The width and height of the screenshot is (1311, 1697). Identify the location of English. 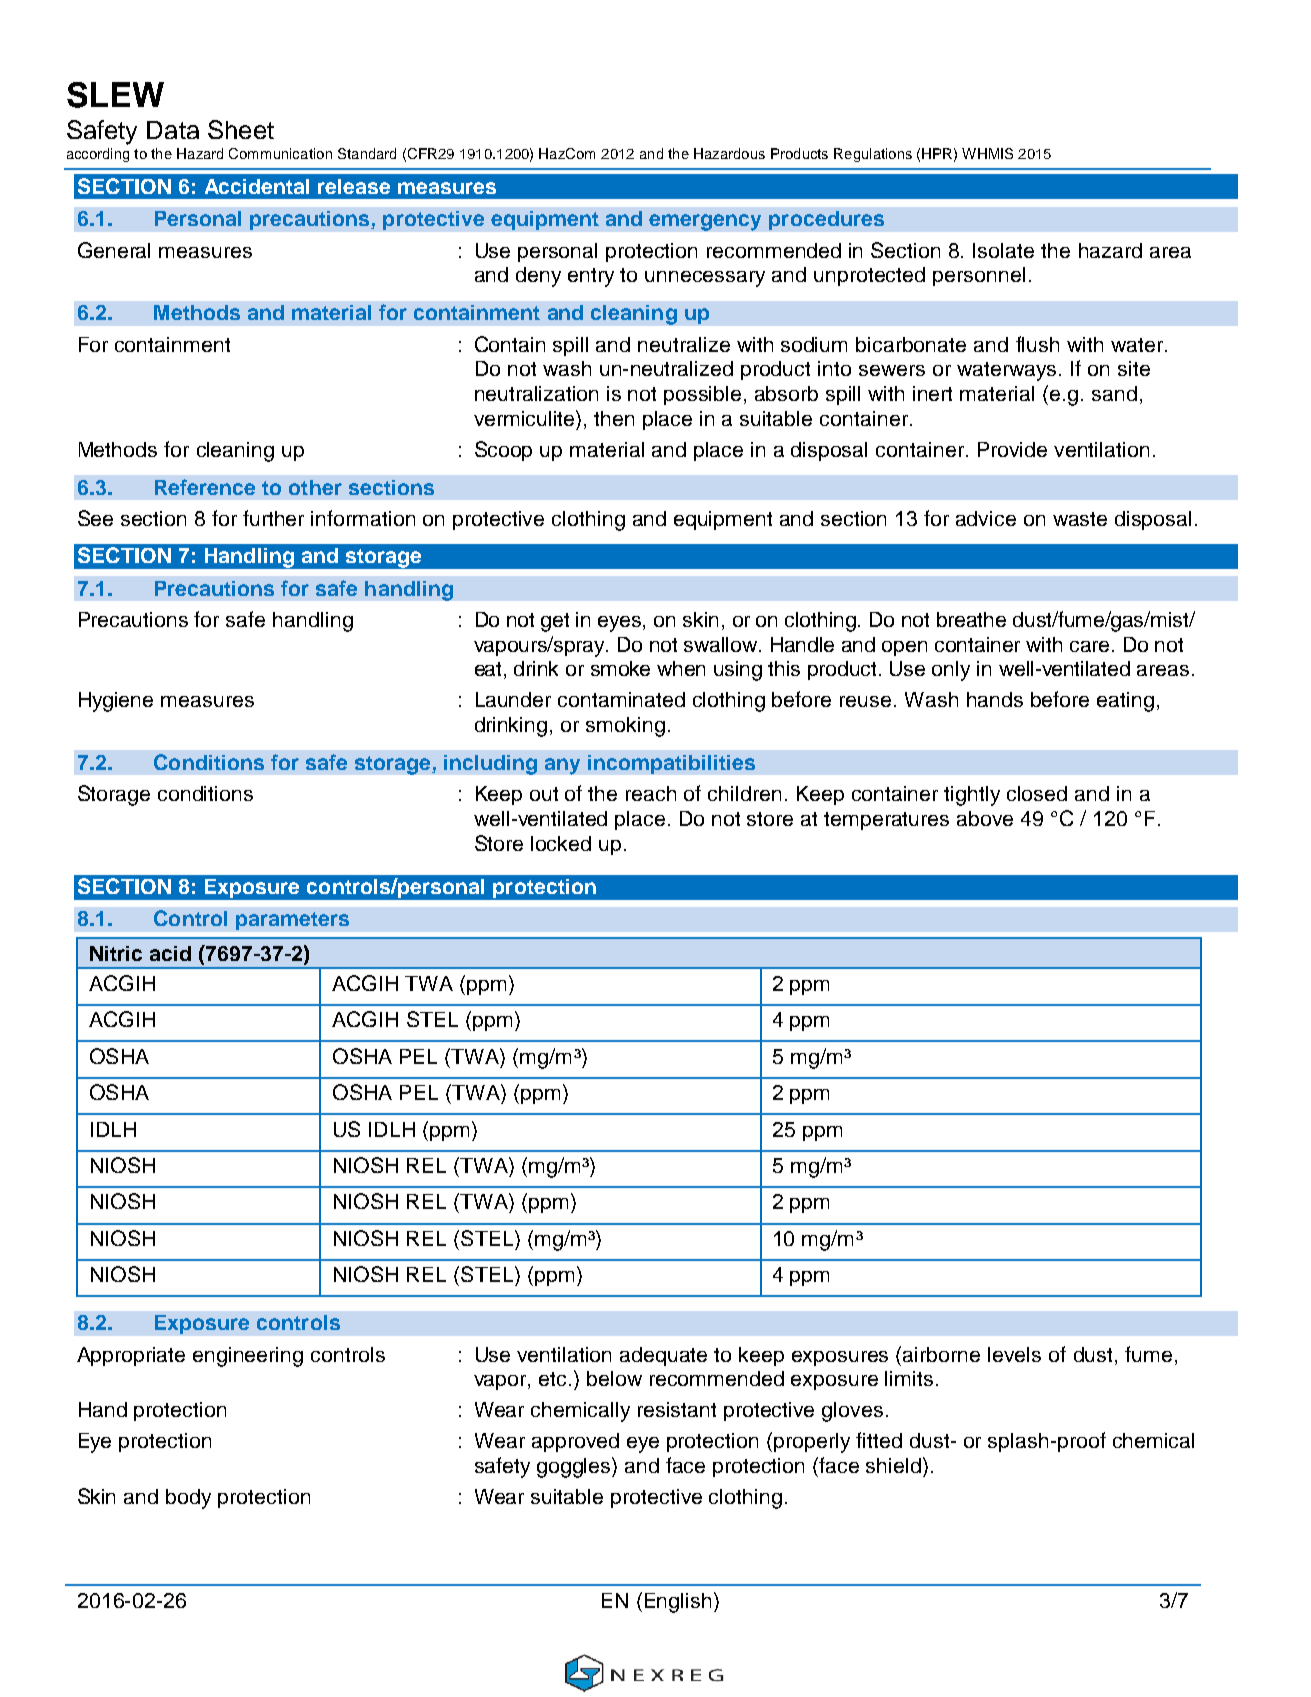
(678, 1603).
